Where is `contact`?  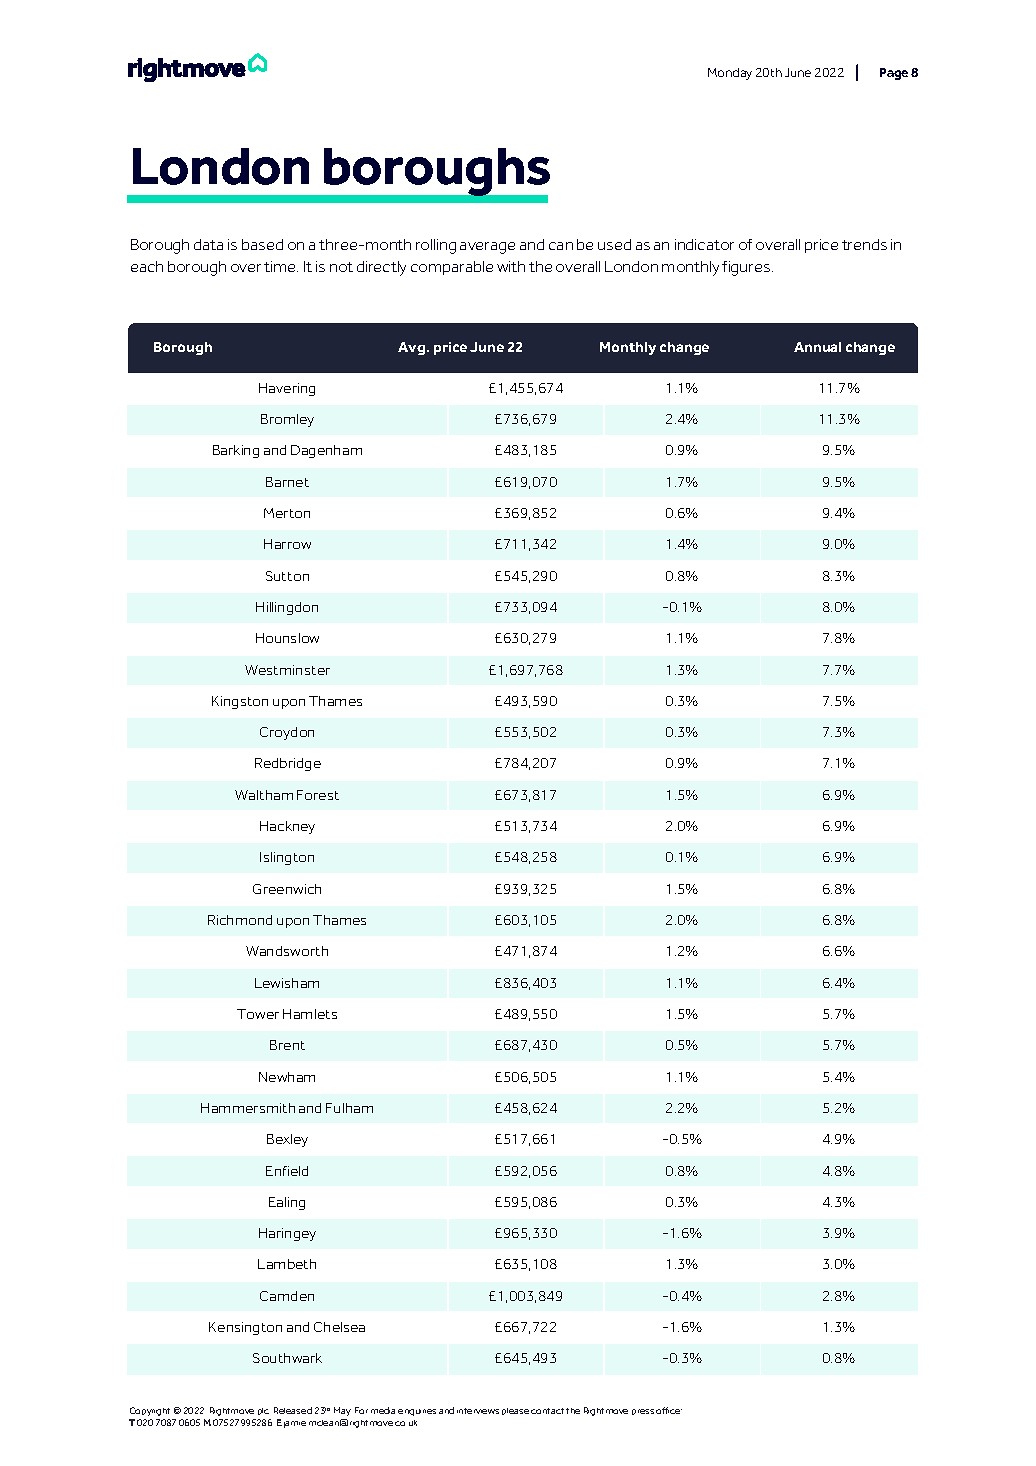
contact is located at coordinates (547, 1411).
